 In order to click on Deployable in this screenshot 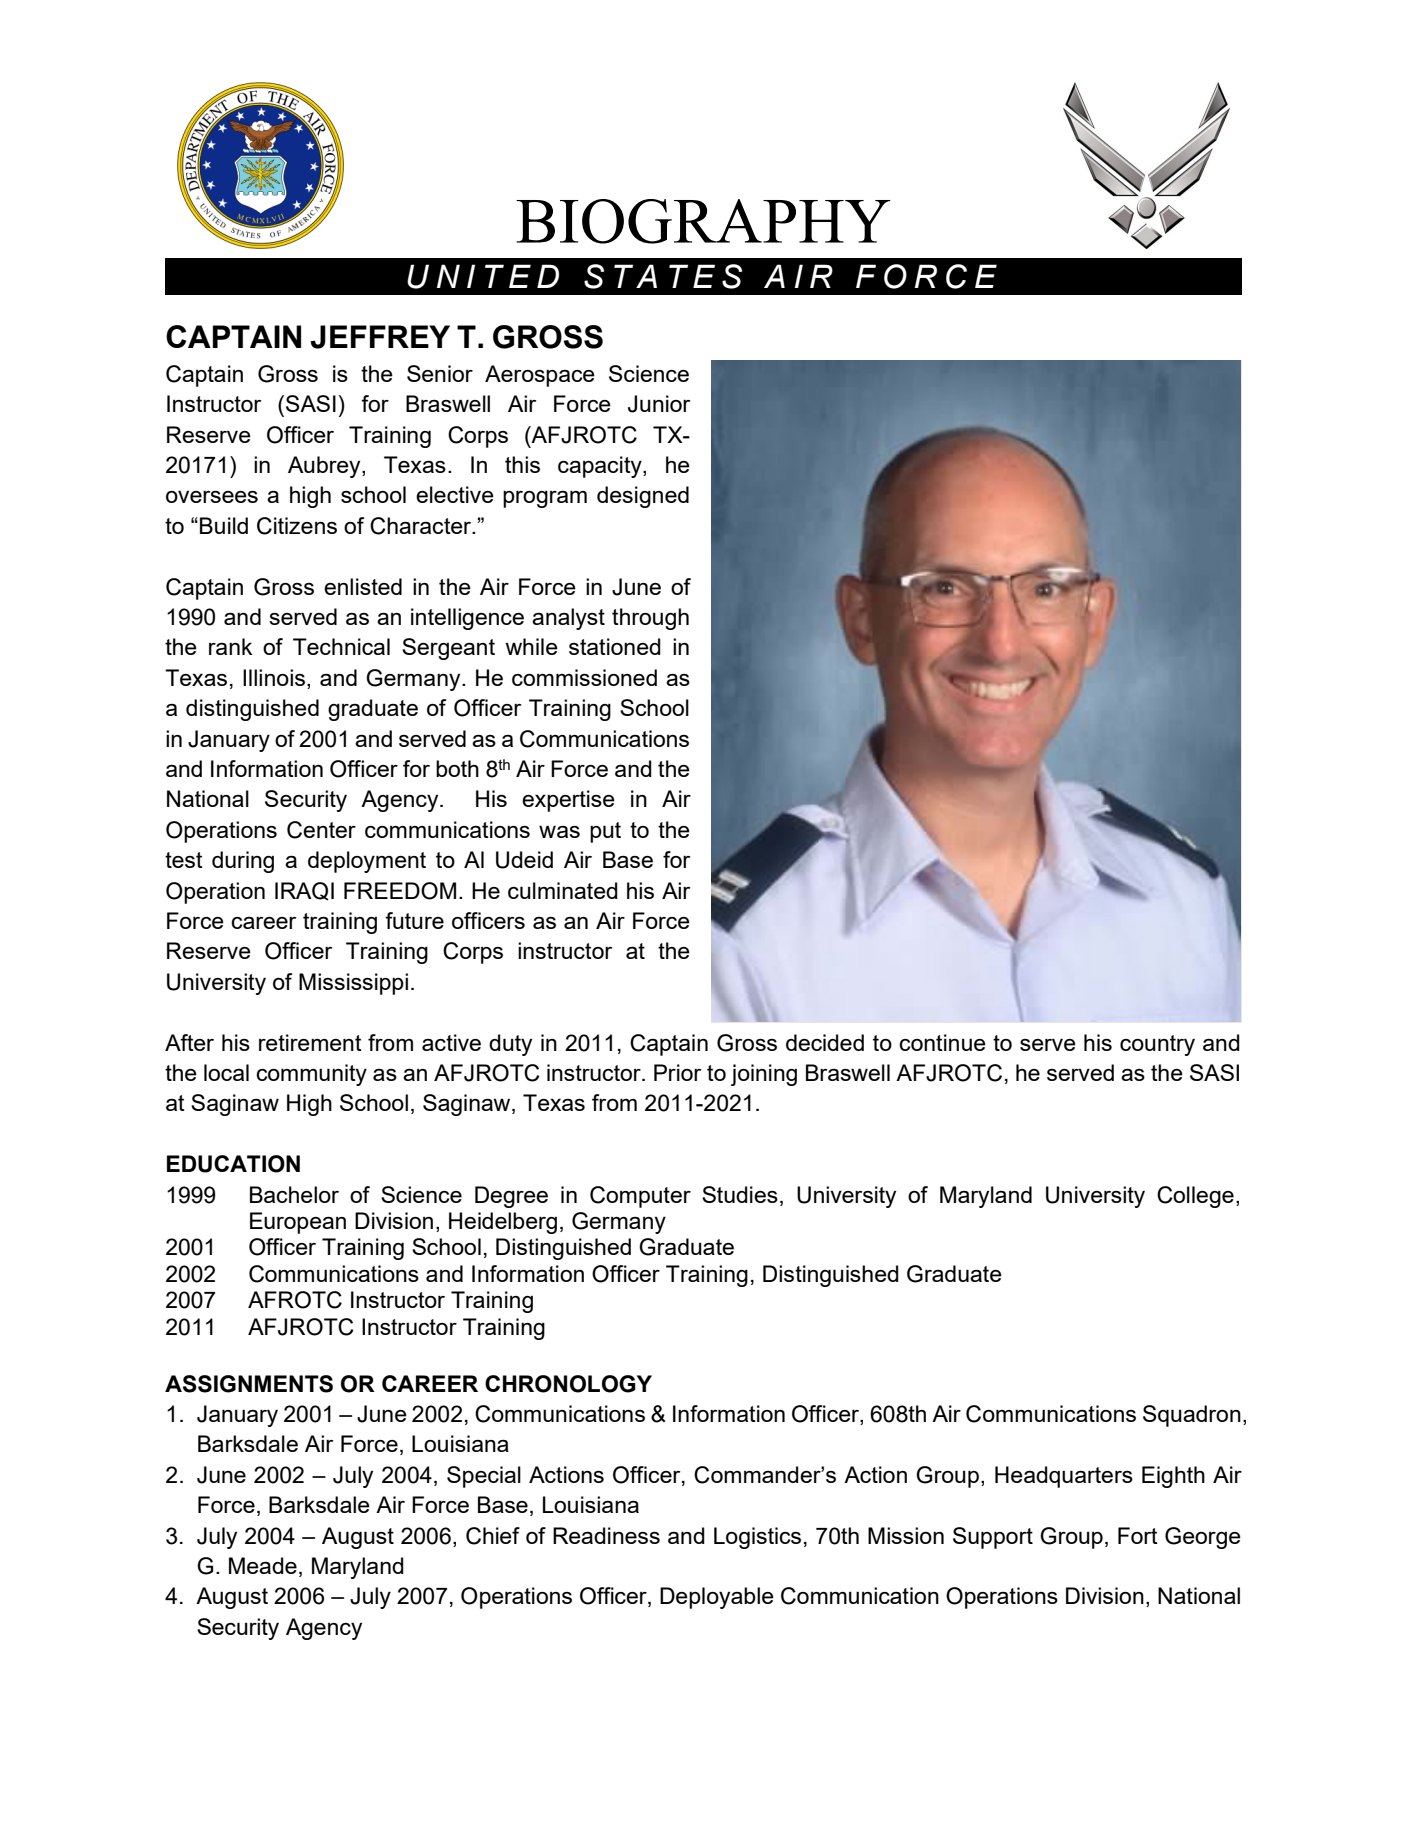, I will do `click(717, 1598)`.
